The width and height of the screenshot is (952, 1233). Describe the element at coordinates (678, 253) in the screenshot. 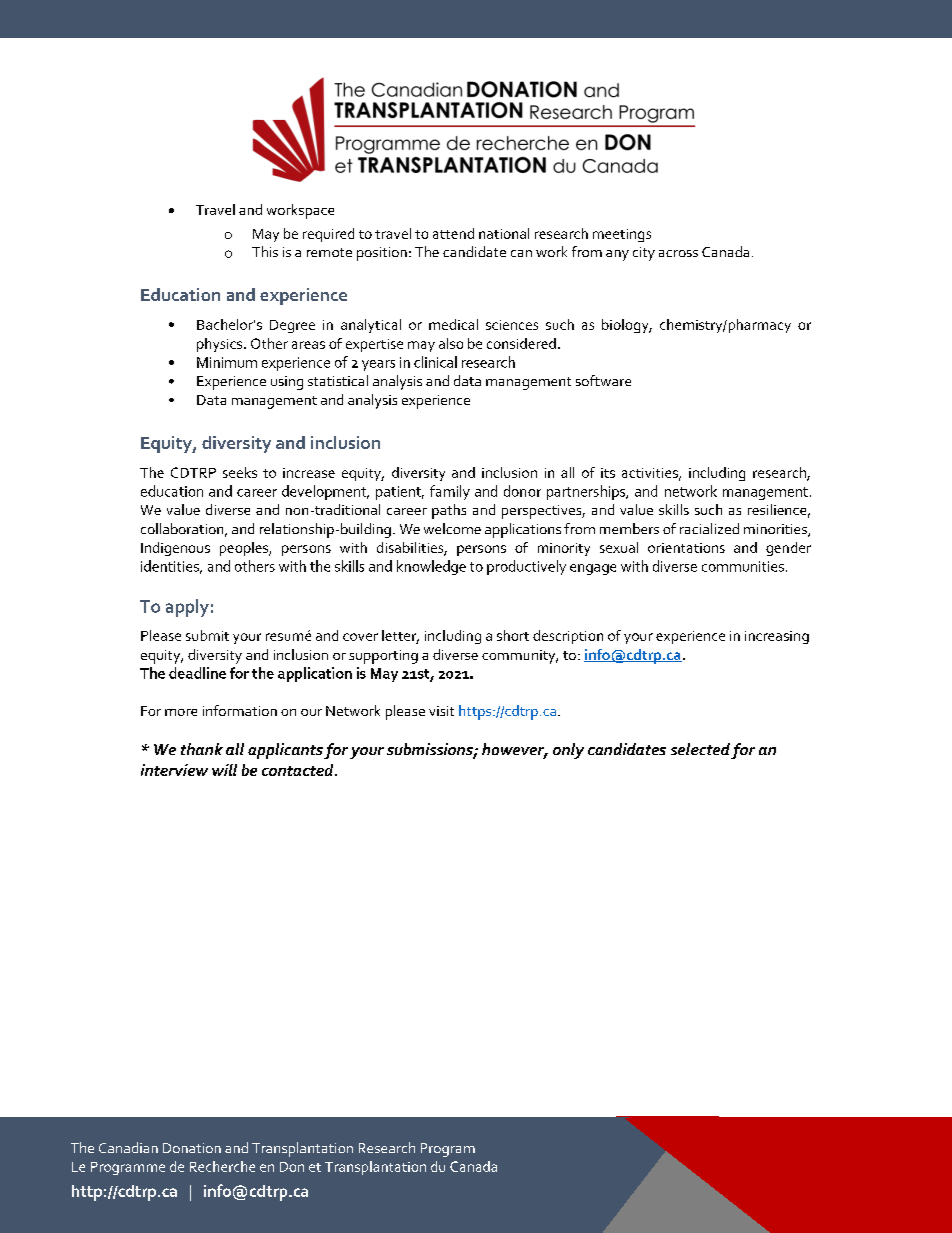

I see `across` at that location.
